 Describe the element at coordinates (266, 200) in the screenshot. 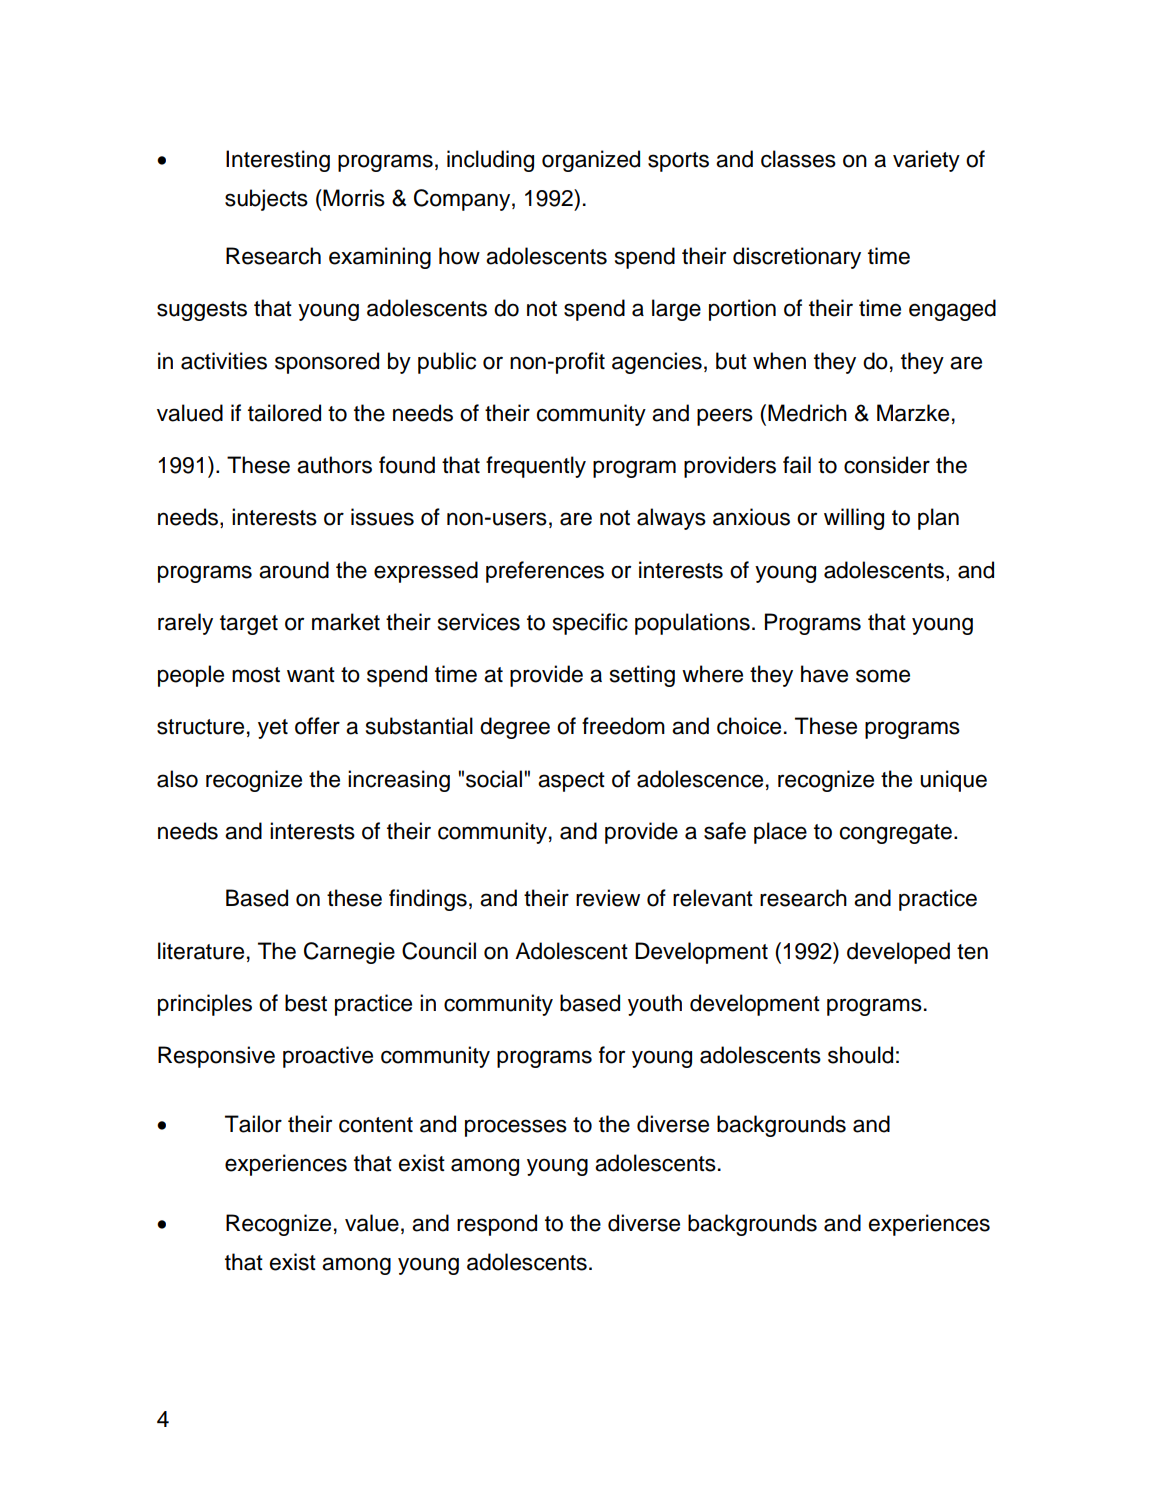

I see `subjects` at that location.
